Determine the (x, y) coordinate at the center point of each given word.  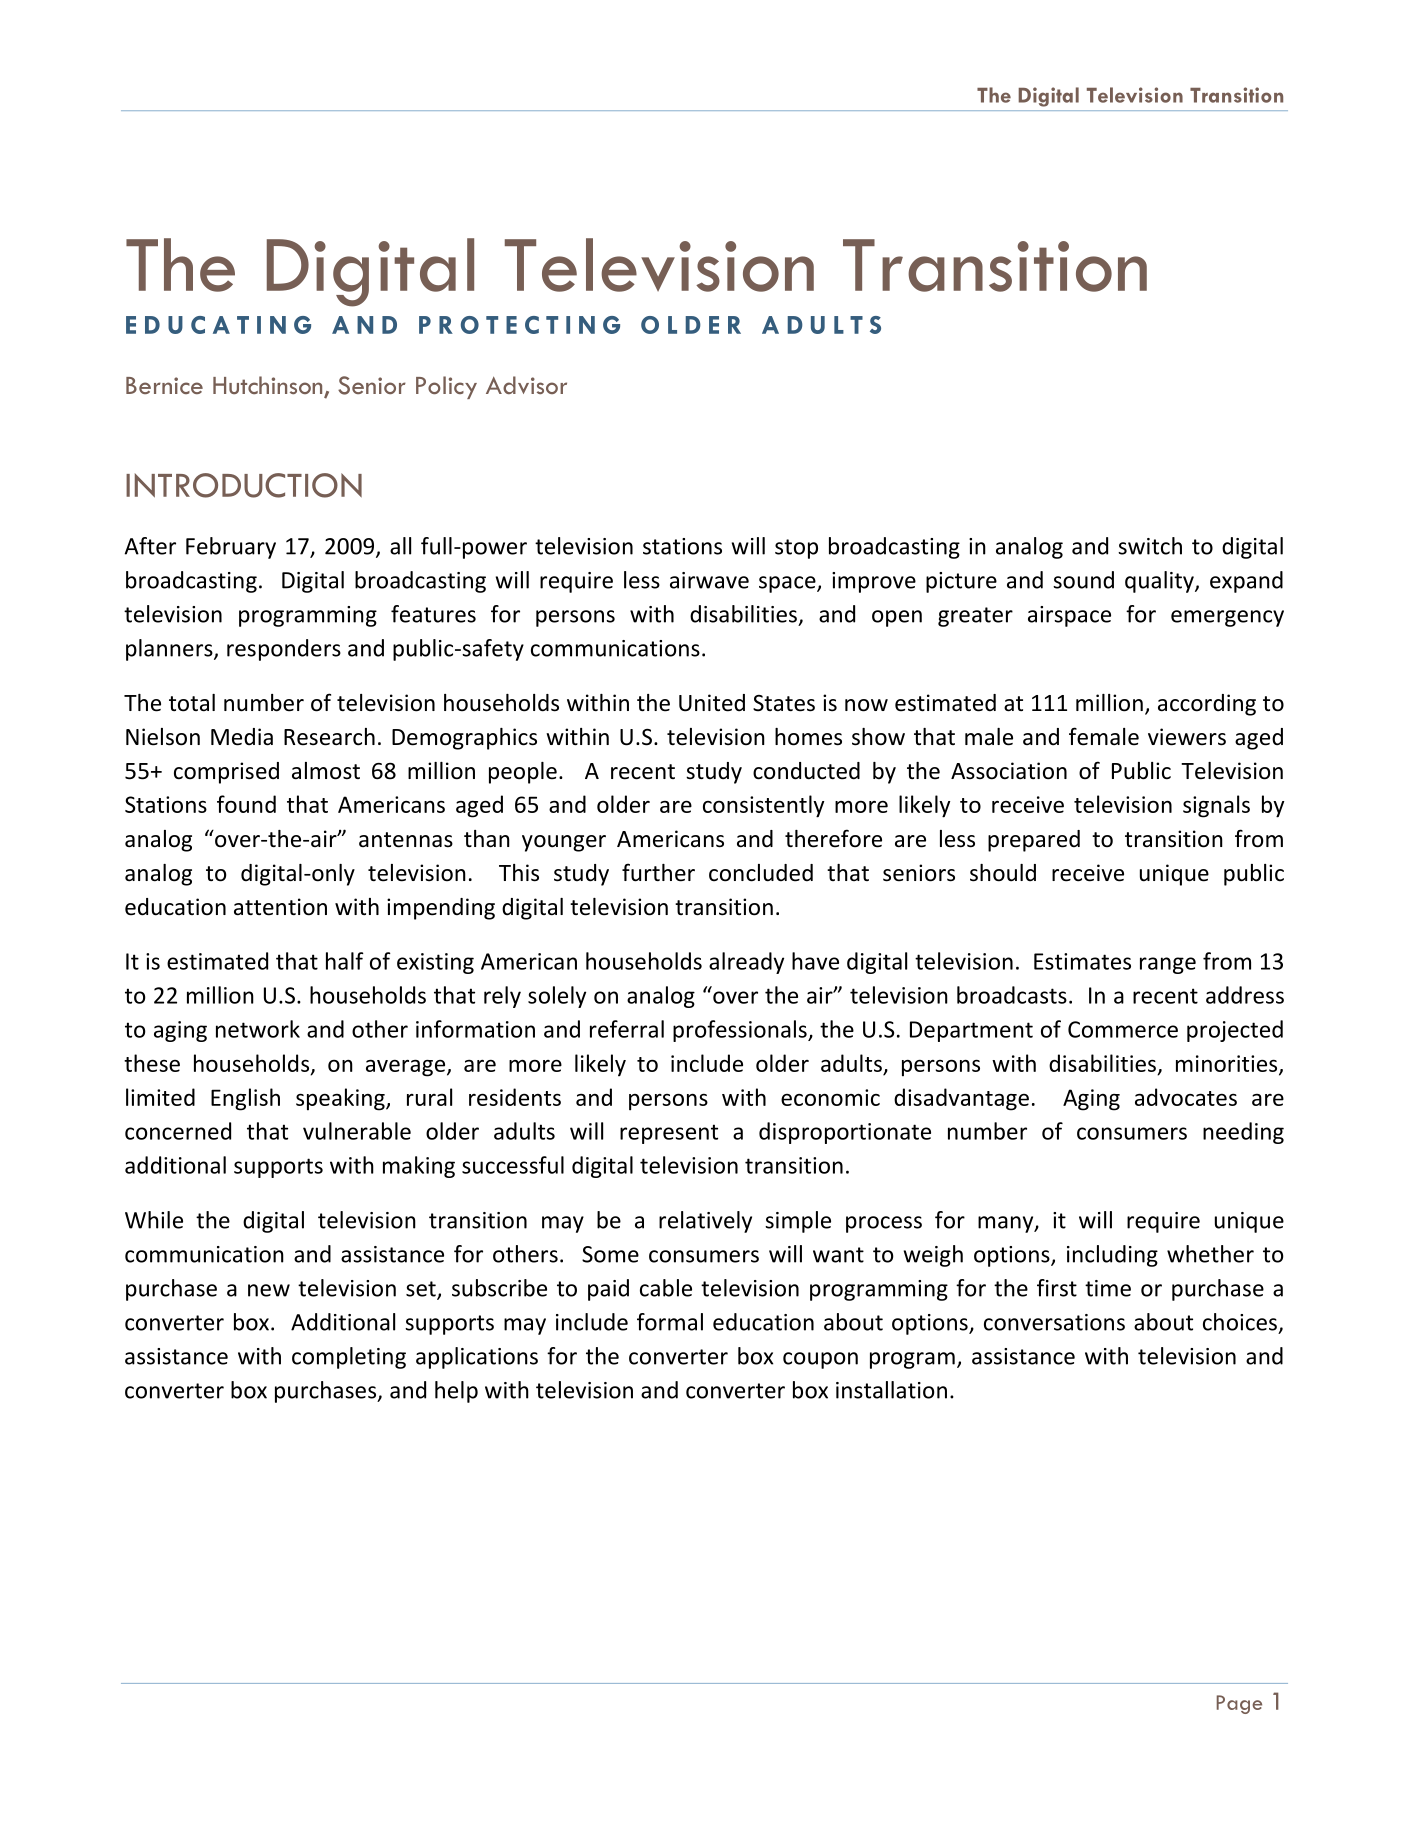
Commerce (1123, 1029)
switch (1150, 546)
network (258, 1029)
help (456, 1392)
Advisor (526, 385)
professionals (741, 1031)
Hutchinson (269, 386)
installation (891, 1390)
